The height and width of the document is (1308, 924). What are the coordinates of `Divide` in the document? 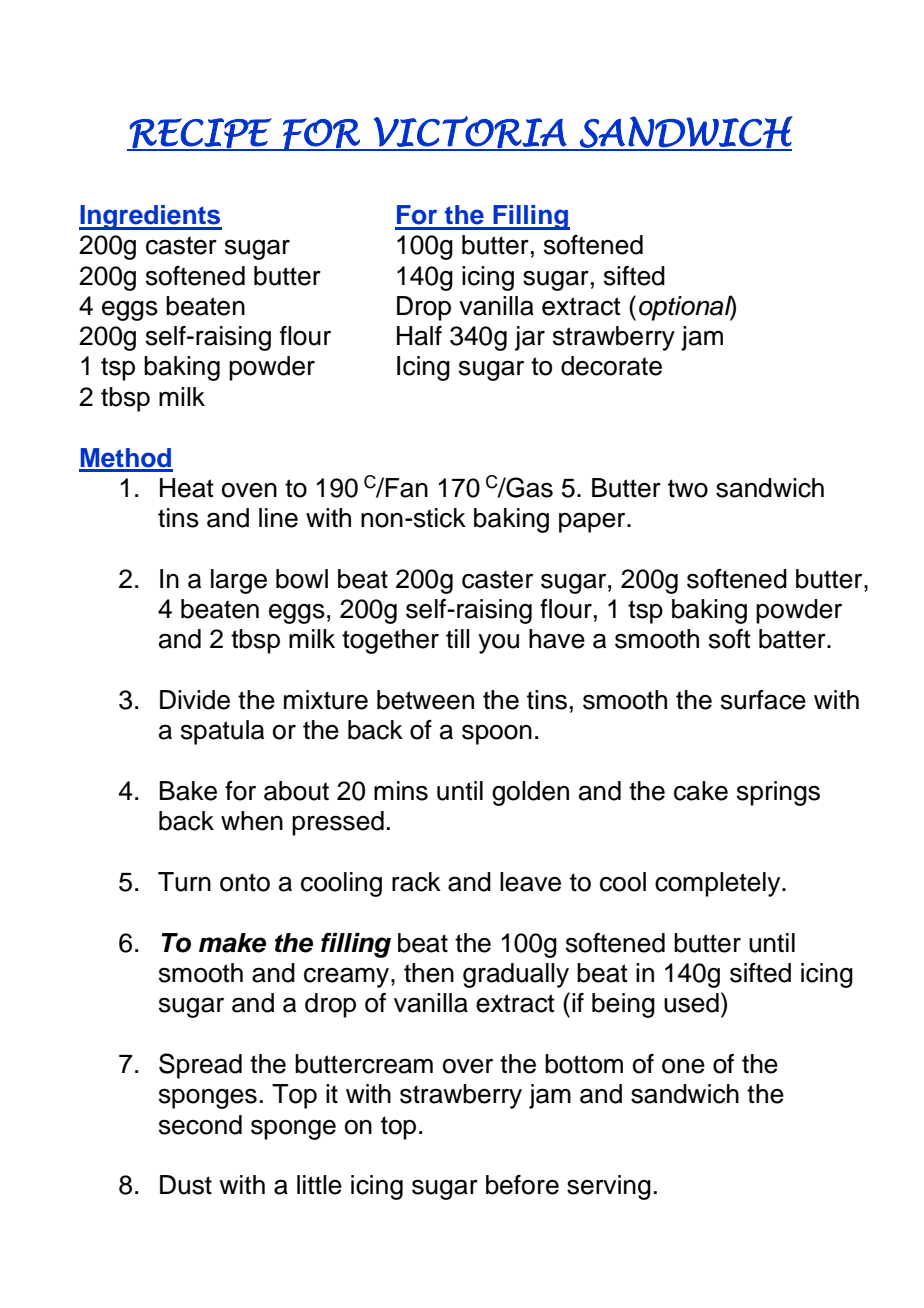 It's located at (195, 700).
